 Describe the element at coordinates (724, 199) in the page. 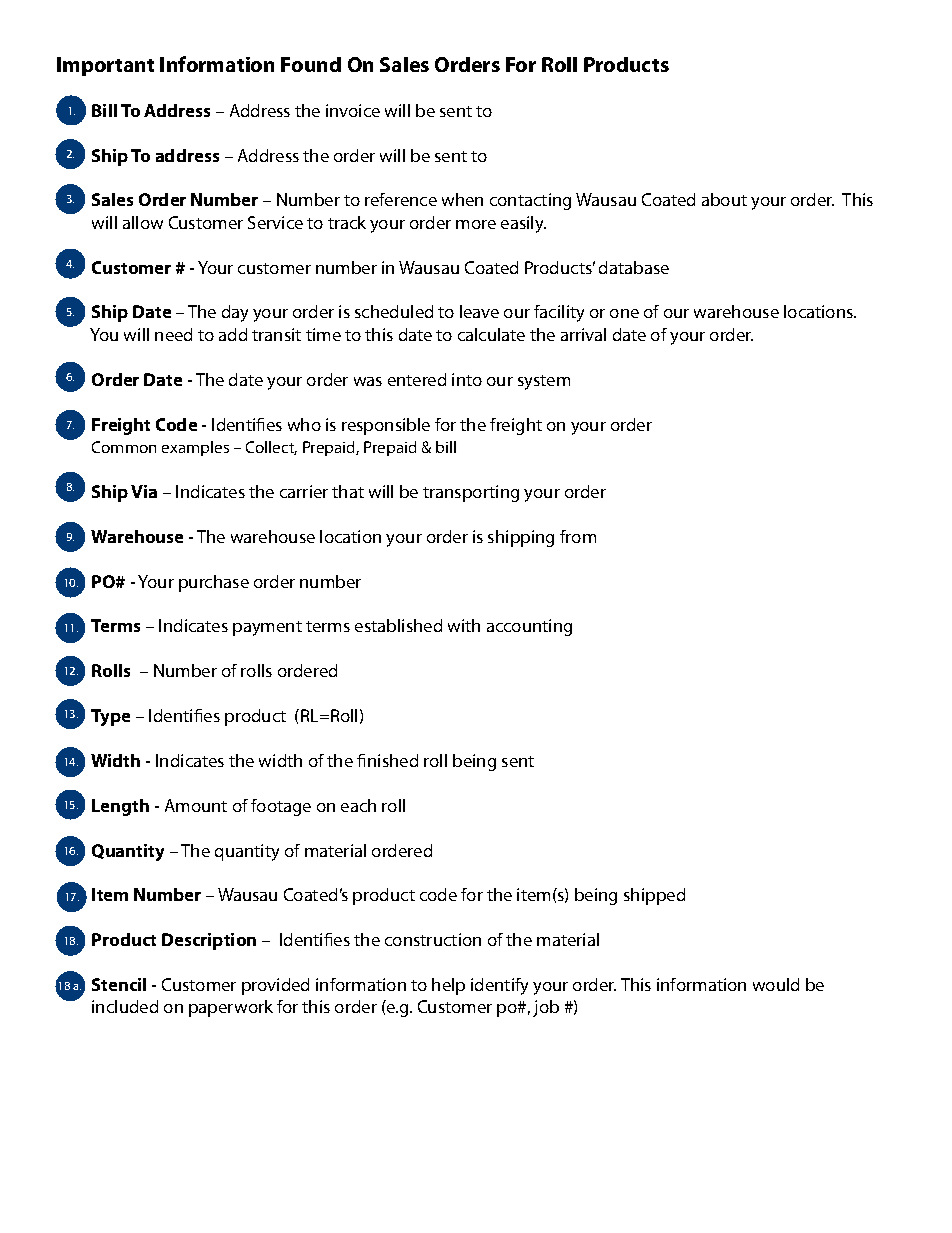

I see `about` at that location.
